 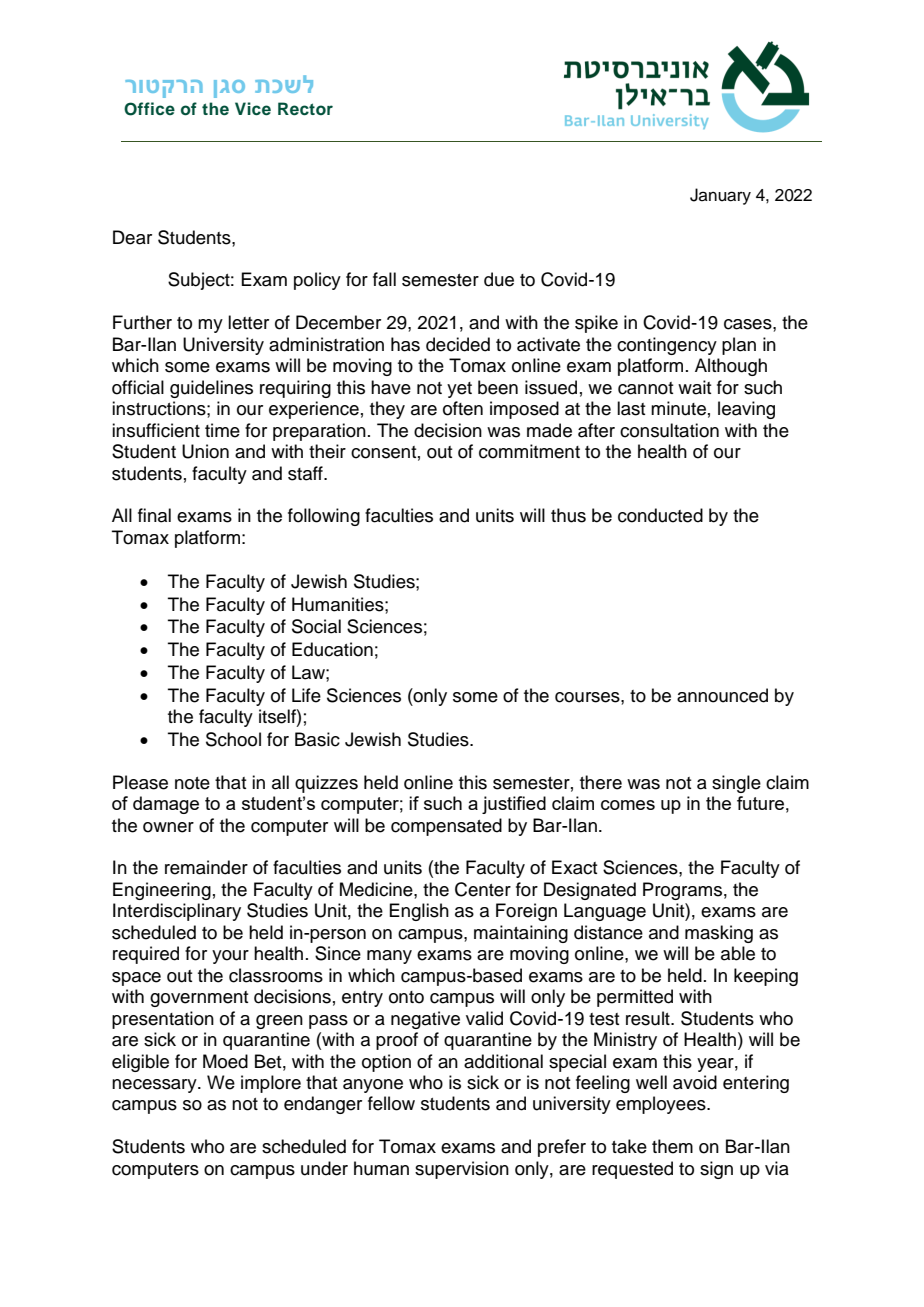 I want to click on announced, so click(x=722, y=695).
